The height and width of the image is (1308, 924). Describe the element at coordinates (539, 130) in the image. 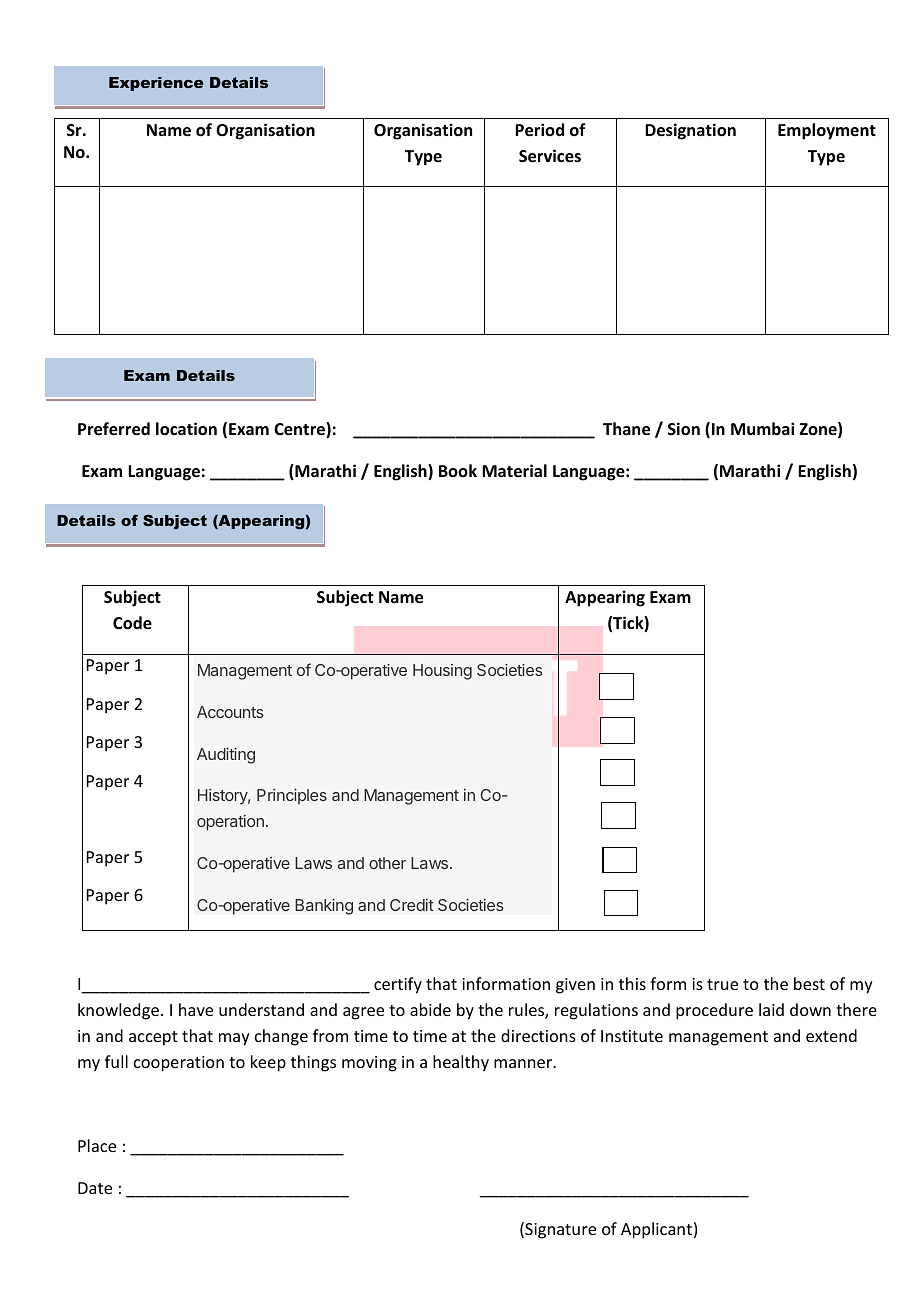

I see `Period` at that location.
